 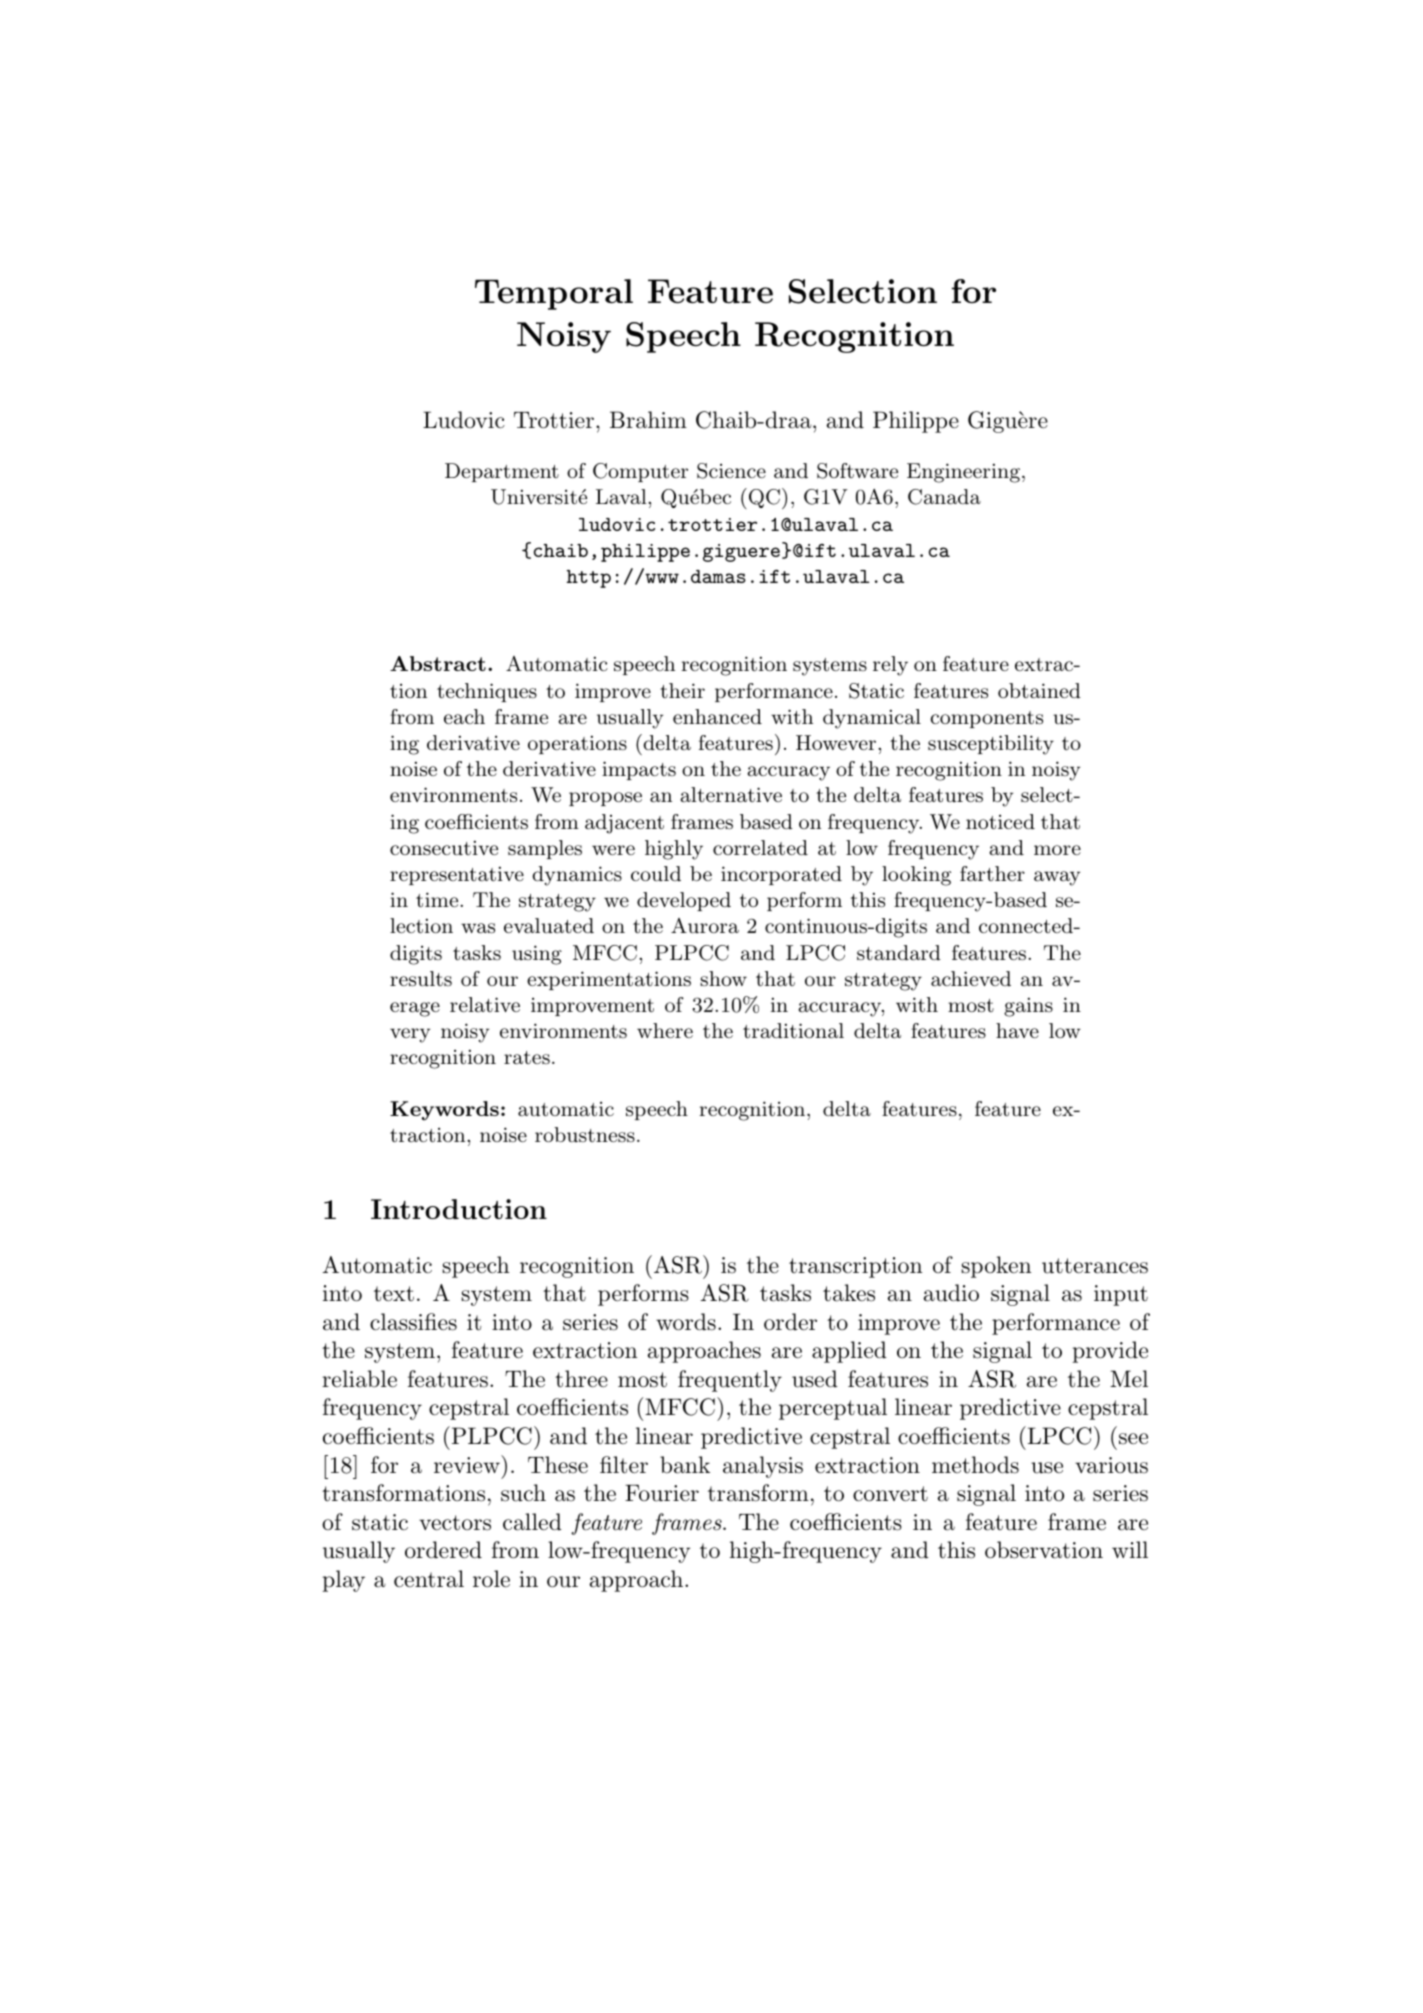 What do you see at coordinates (1039, 690) in the image?
I see `obtained` at bounding box center [1039, 690].
